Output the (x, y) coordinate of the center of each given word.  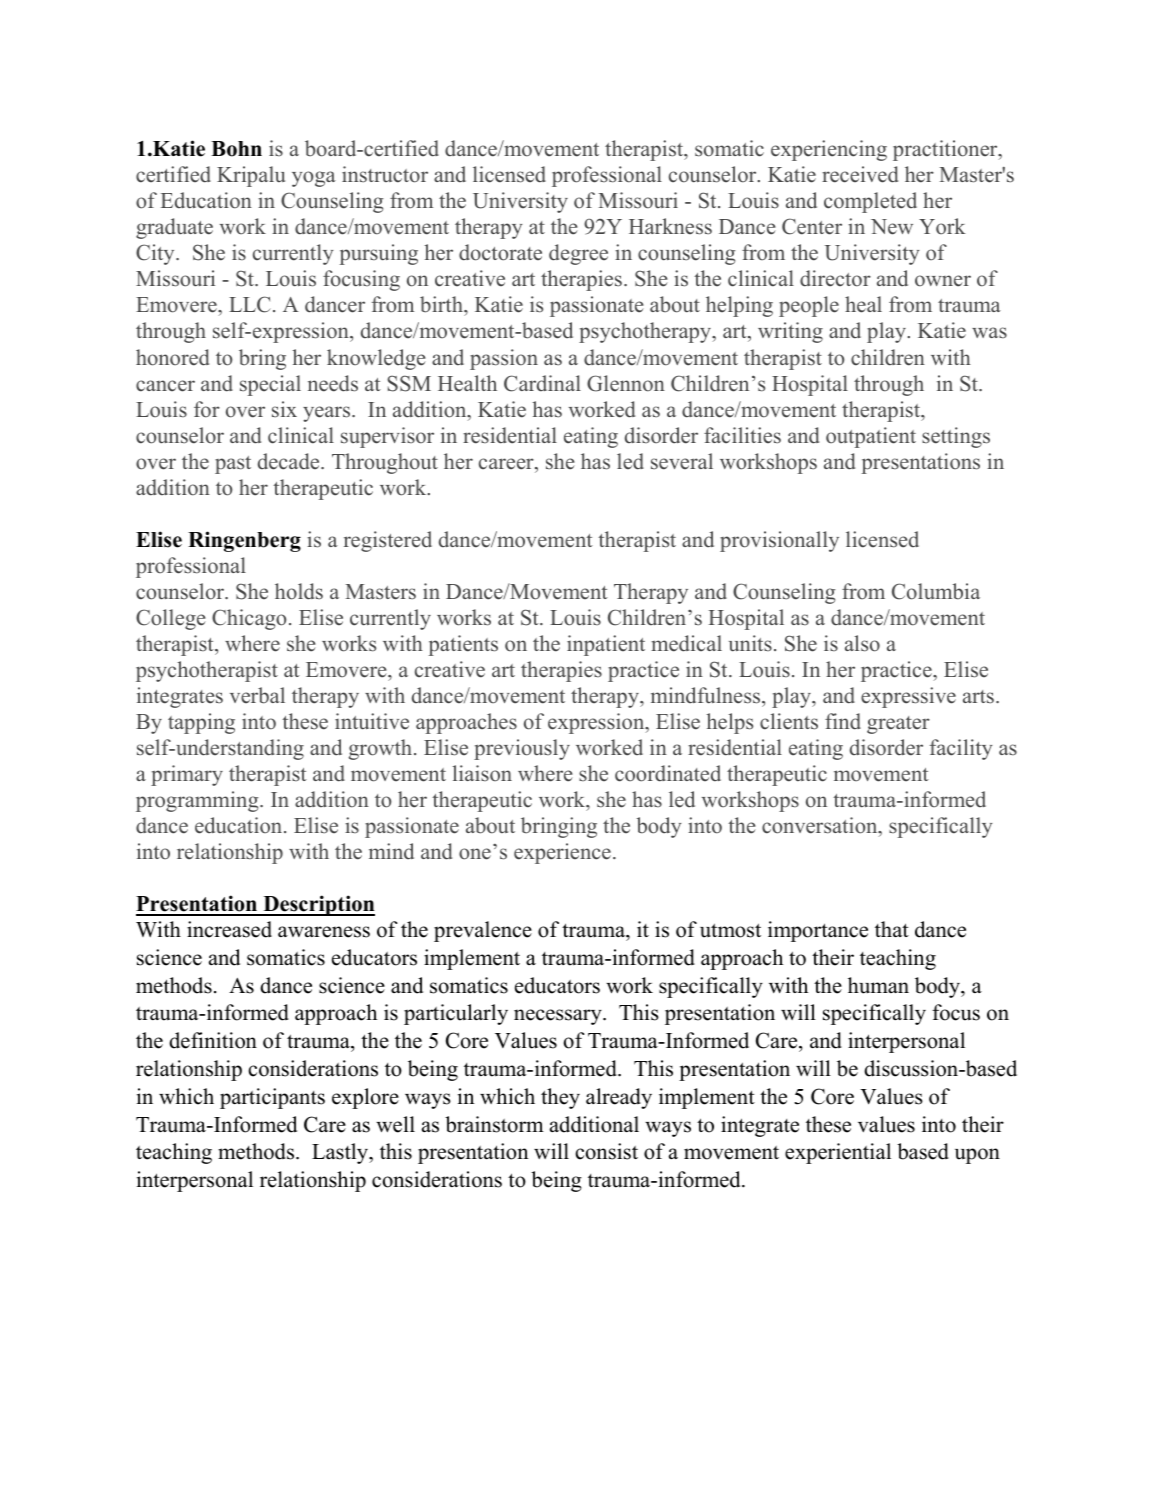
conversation (821, 826)
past (233, 465)
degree (578, 254)
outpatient (871, 437)
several (682, 461)
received (860, 174)
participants (272, 1098)
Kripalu (251, 176)
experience (562, 853)
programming (198, 801)
